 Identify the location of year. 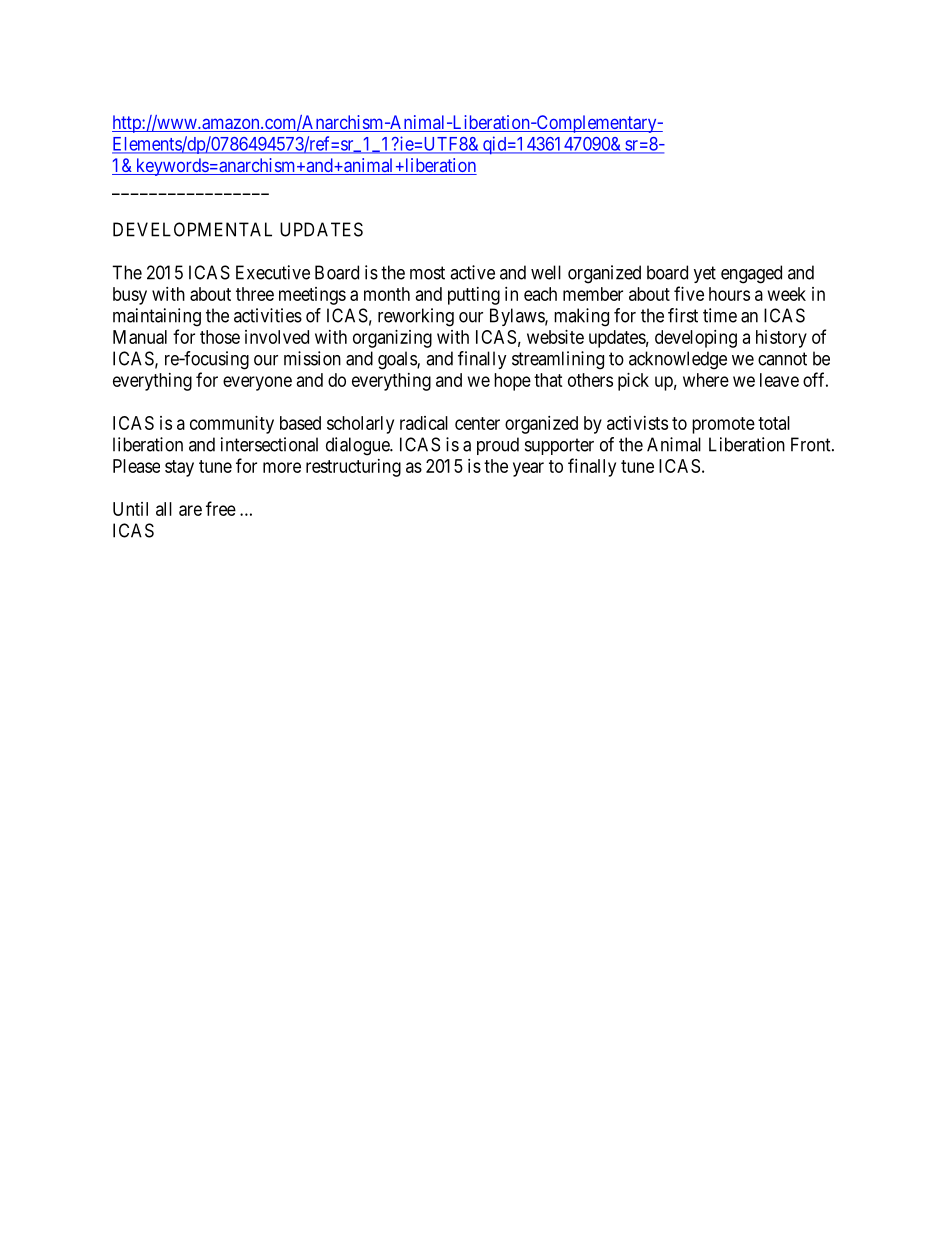
(528, 469).
